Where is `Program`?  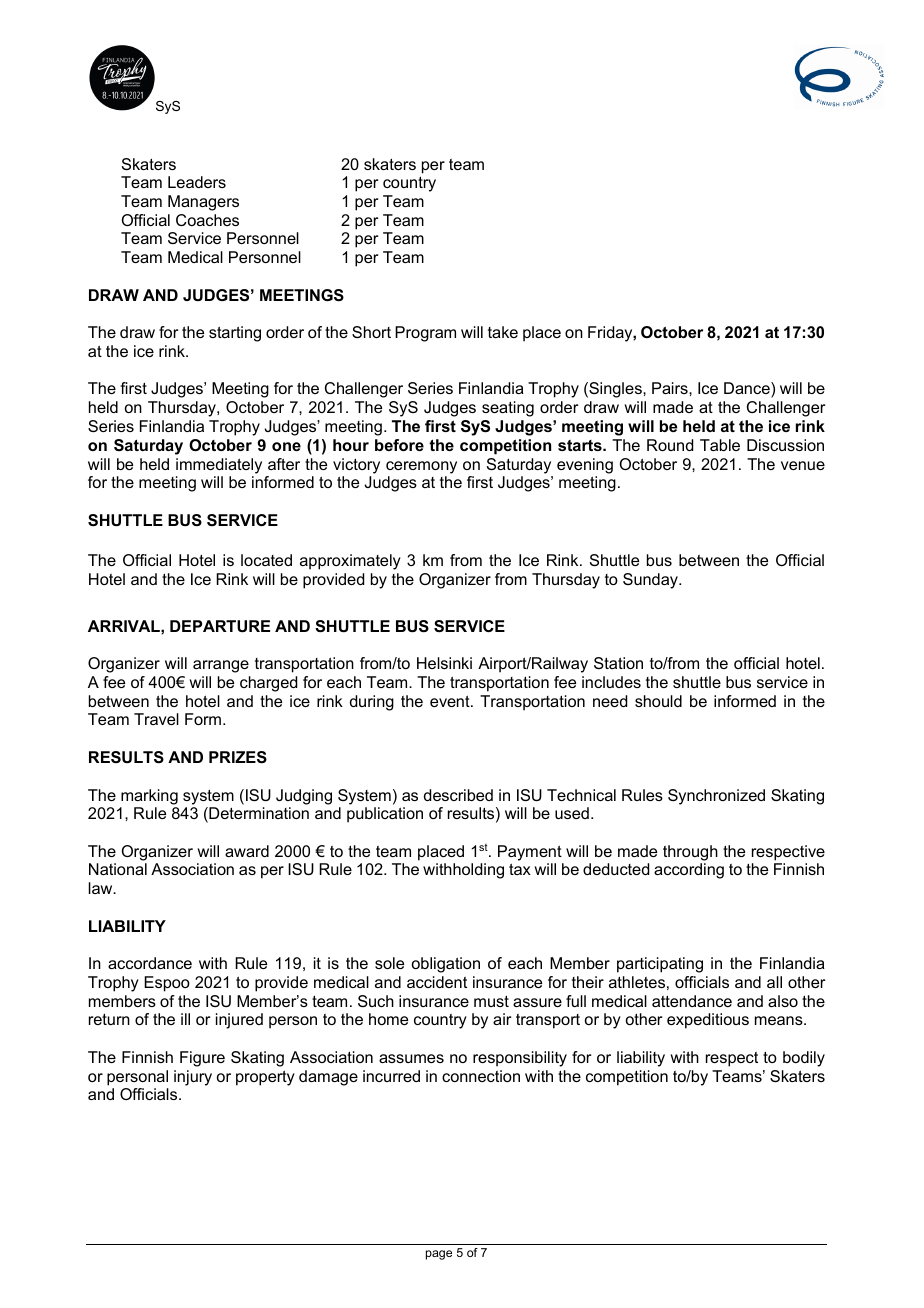
Program is located at coordinates (425, 334).
